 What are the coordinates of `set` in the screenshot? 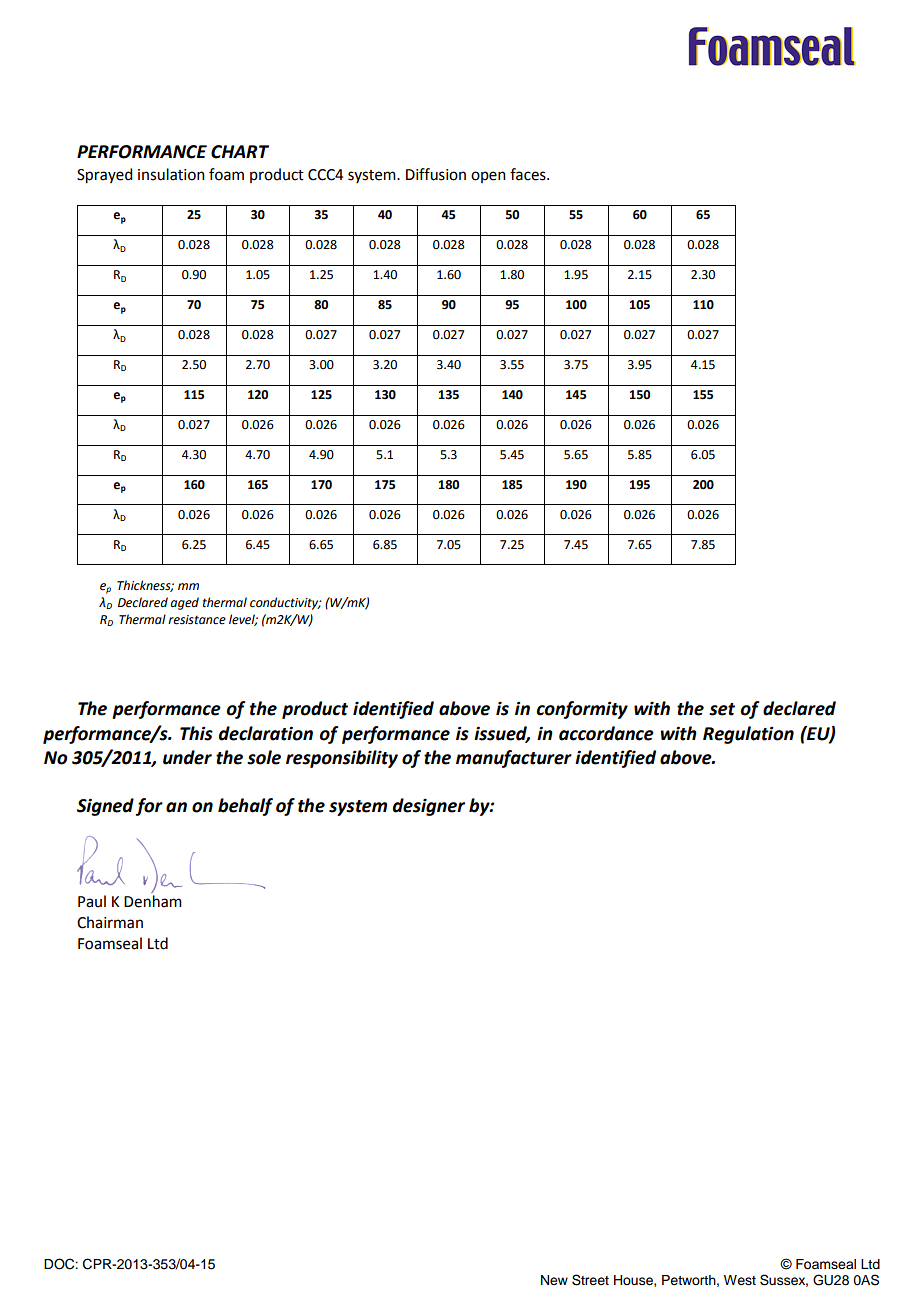 It's located at (722, 709).
